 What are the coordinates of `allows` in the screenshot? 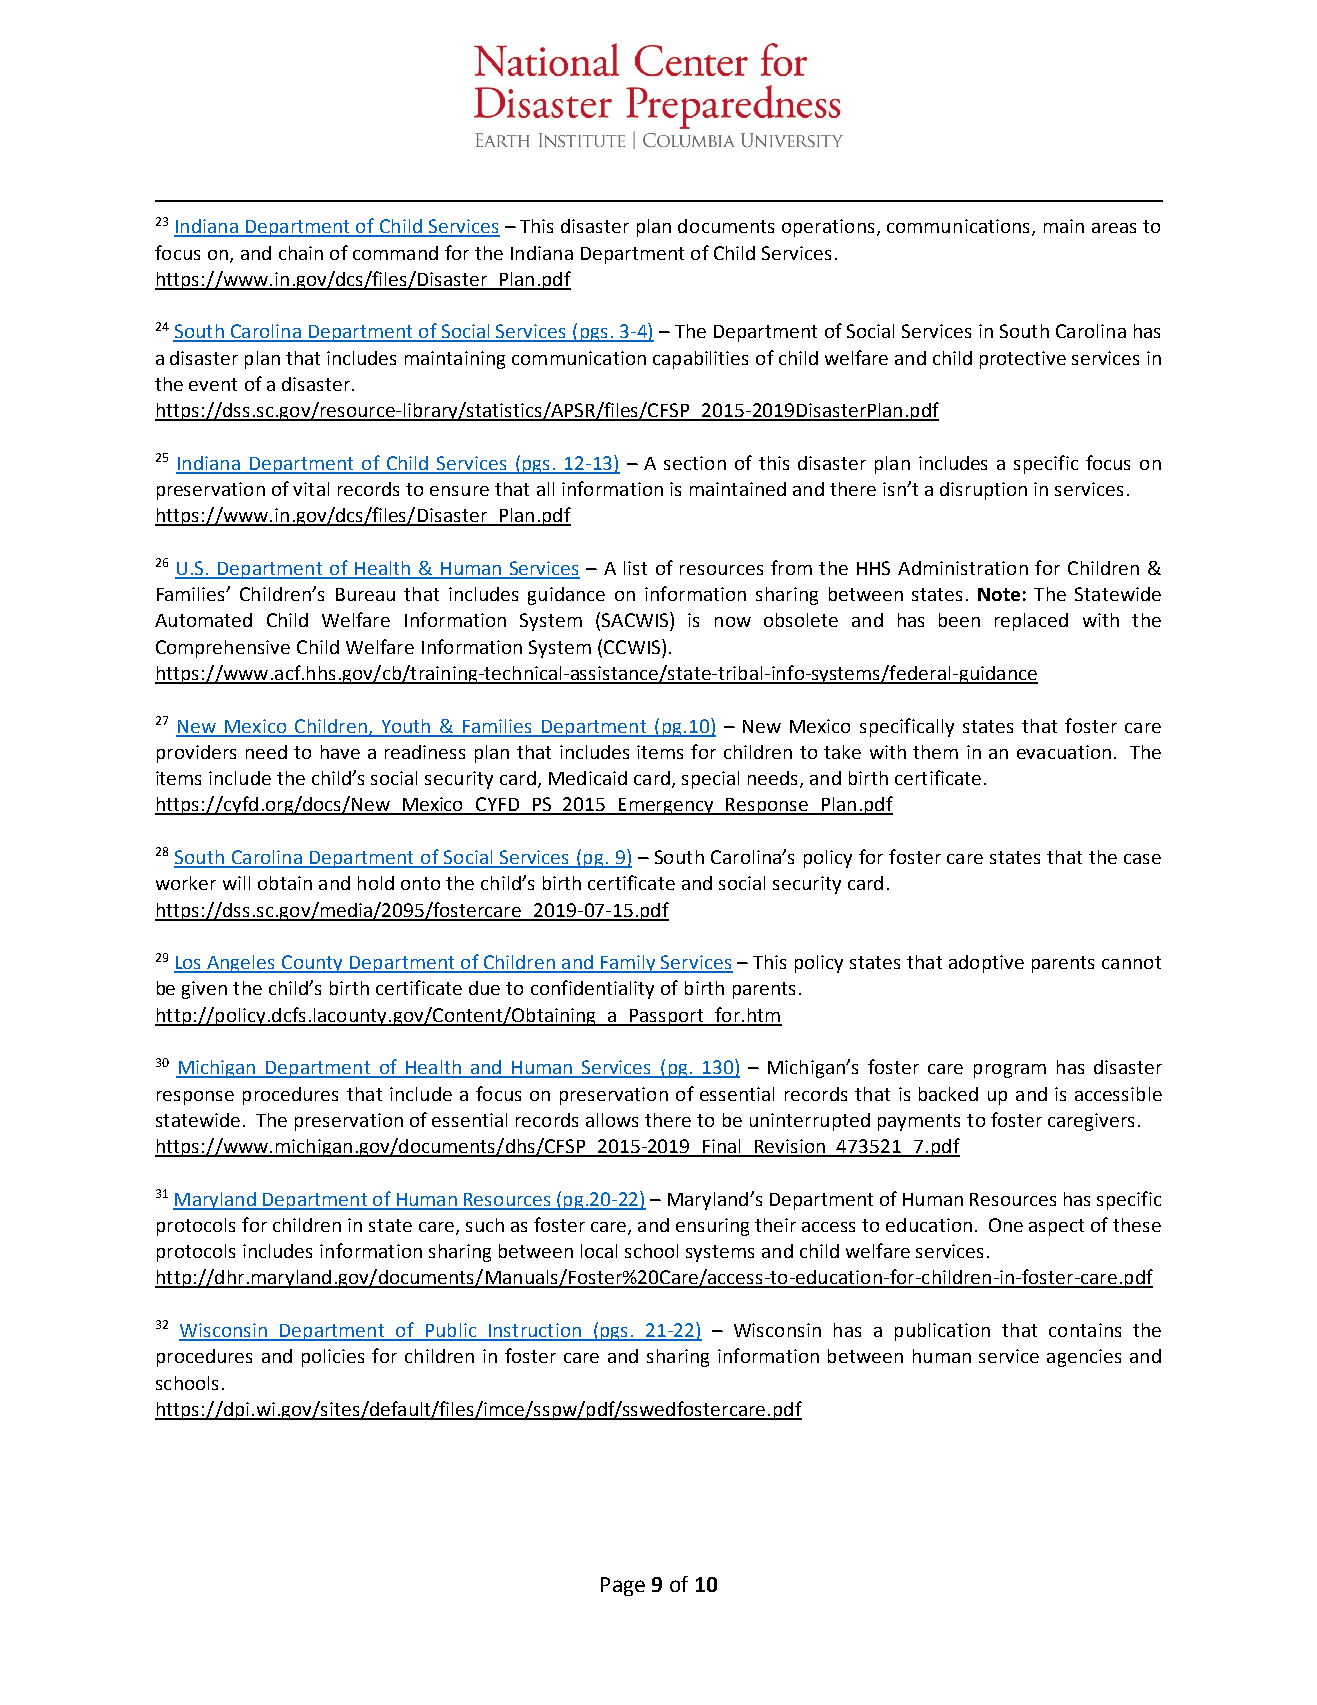 It's located at (612, 1120).
